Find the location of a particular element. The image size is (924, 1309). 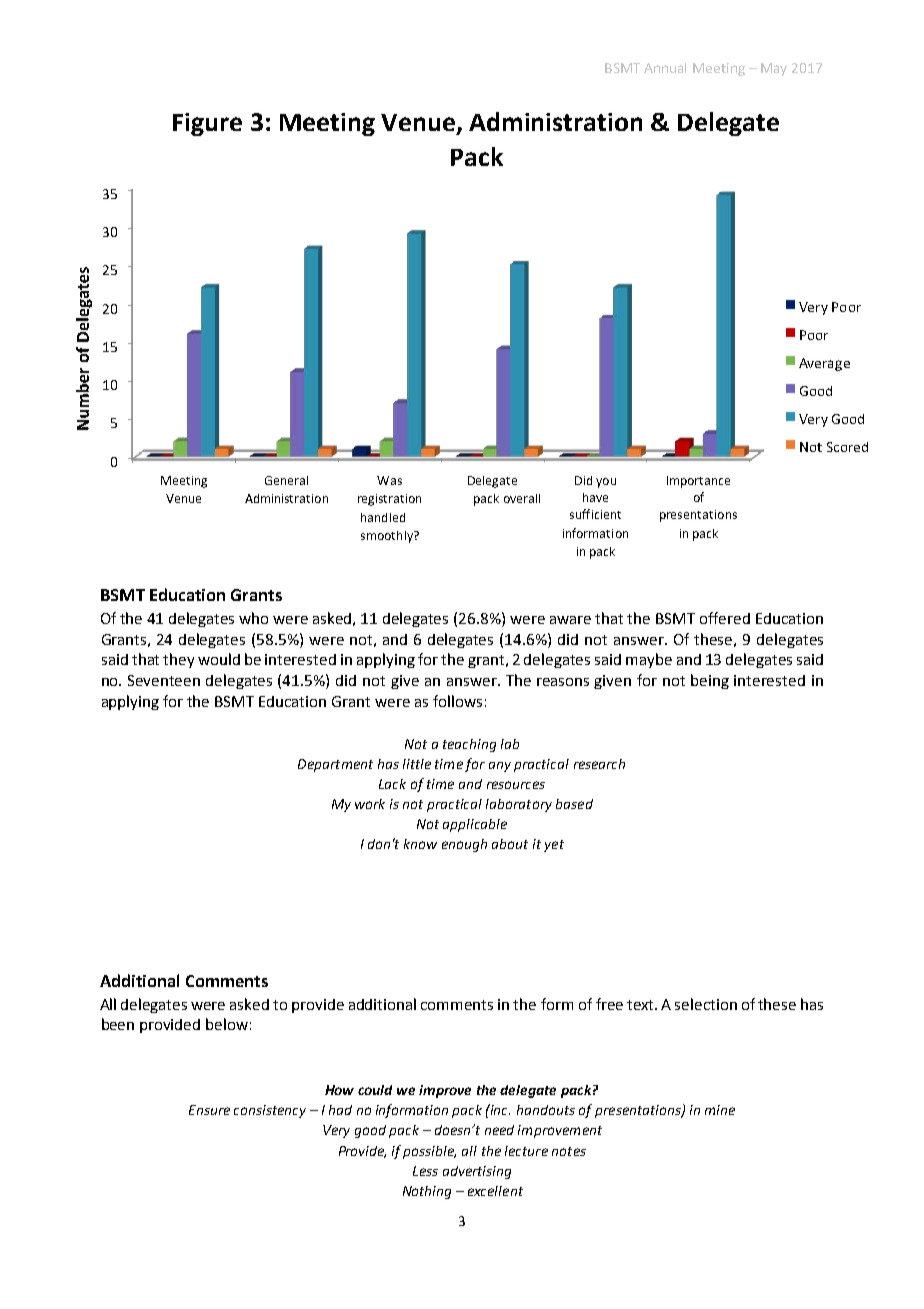

Ensure is located at coordinates (209, 1110).
